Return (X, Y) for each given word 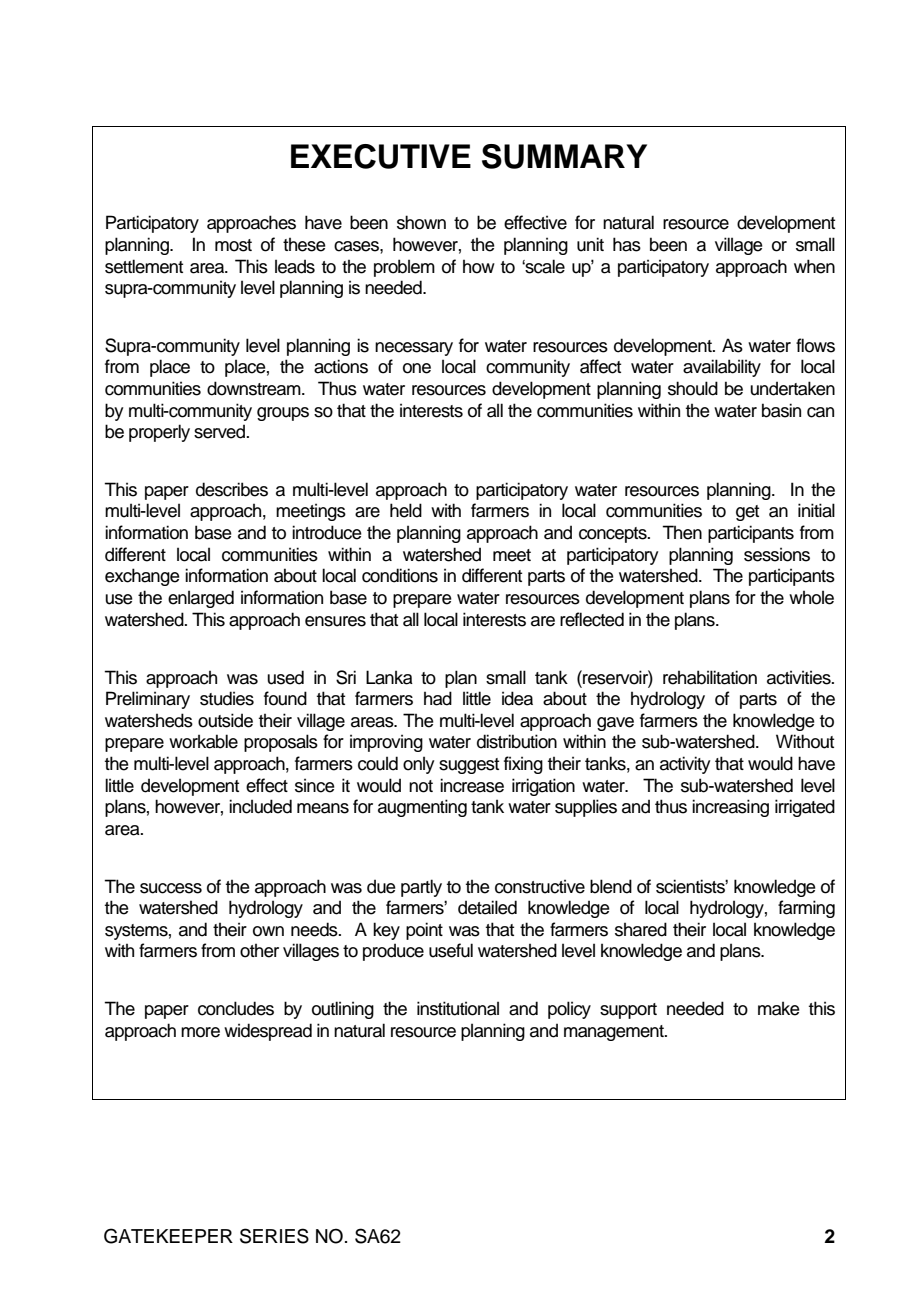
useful (451, 950)
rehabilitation (710, 677)
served (220, 431)
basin (781, 410)
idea (517, 698)
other (259, 951)
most (233, 245)
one (417, 368)
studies (227, 698)
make (779, 1008)
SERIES (274, 1236)
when (814, 266)
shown (421, 222)
